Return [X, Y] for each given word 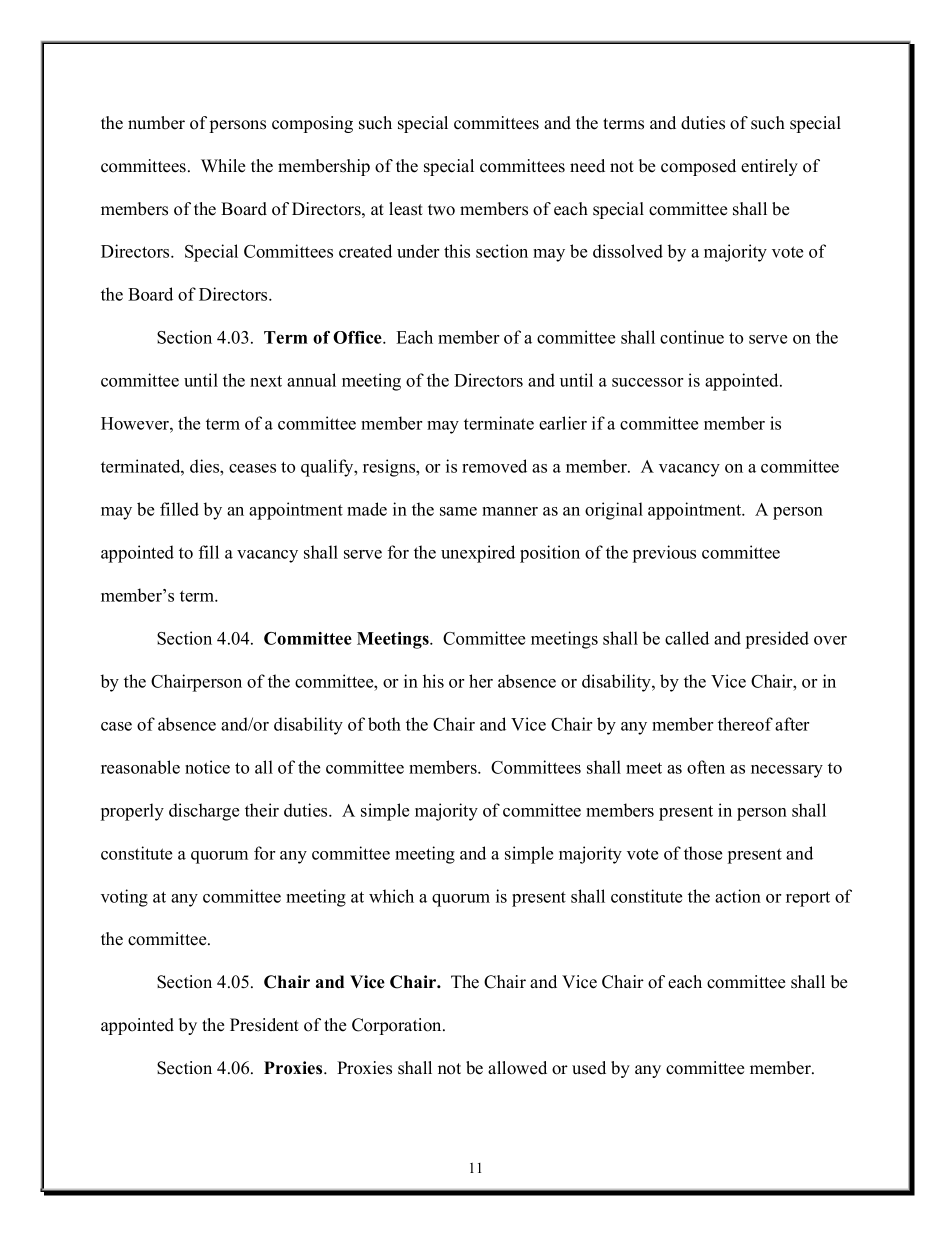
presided [777, 640]
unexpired [478, 554]
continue [692, 337]
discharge [204, 812]
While [223, 166]
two [441, 210]
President [264, 1025]
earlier [563, 423]
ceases [252, 468]
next [266, 381]
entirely [769, 167]
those [703, 853]
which [391, 896]
